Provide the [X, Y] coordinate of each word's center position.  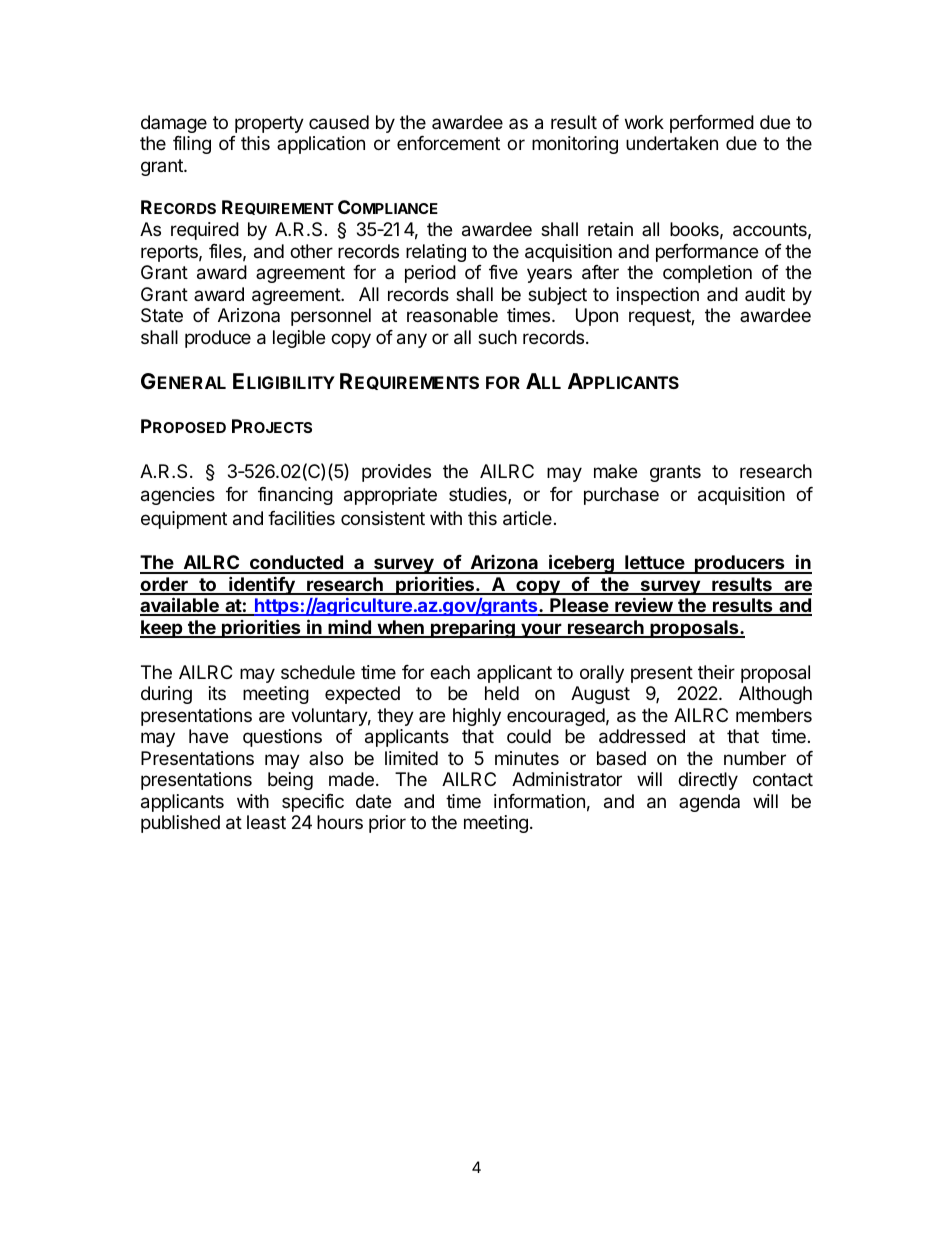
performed [712, 124]
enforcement [448, 143]
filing [192, 145]
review [643, 606]
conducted [296, 564]
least [266, 822]
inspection [658, 296]
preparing [473, 628]
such [497, 337]
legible [299, 339]
